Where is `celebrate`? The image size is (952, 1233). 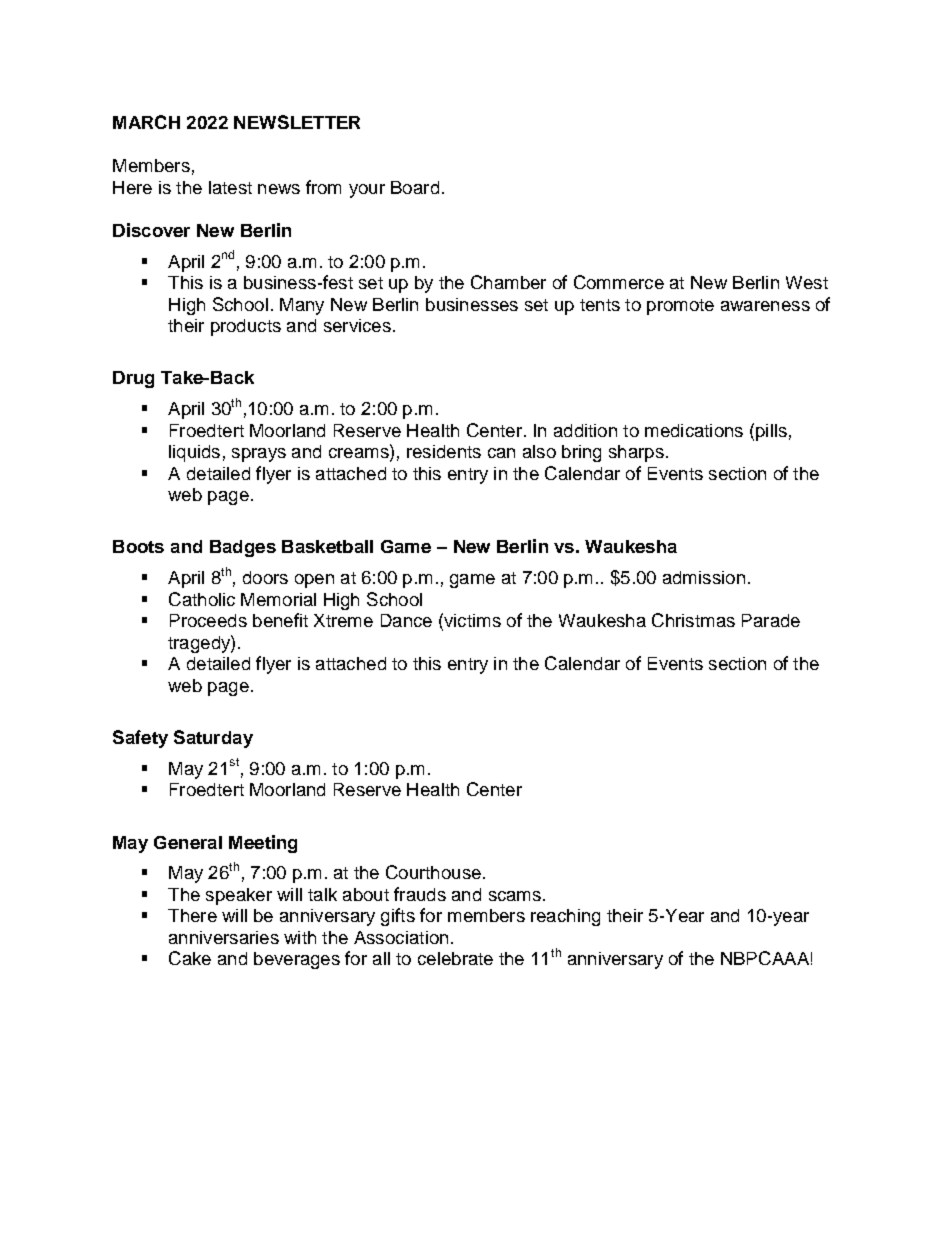 celebrate is located at coordinates (455, 958).
